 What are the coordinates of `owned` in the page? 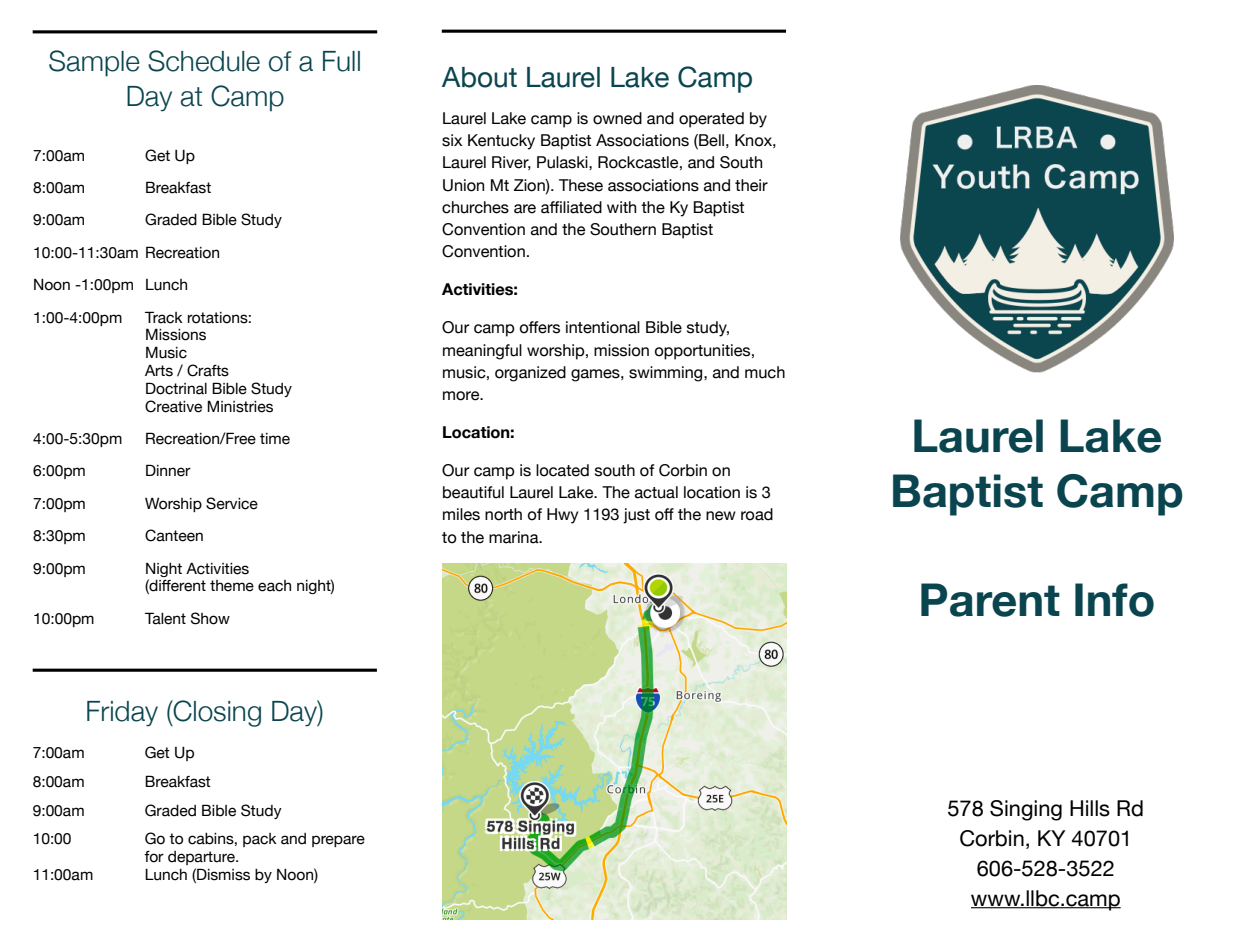 It's located at (617, 118).
